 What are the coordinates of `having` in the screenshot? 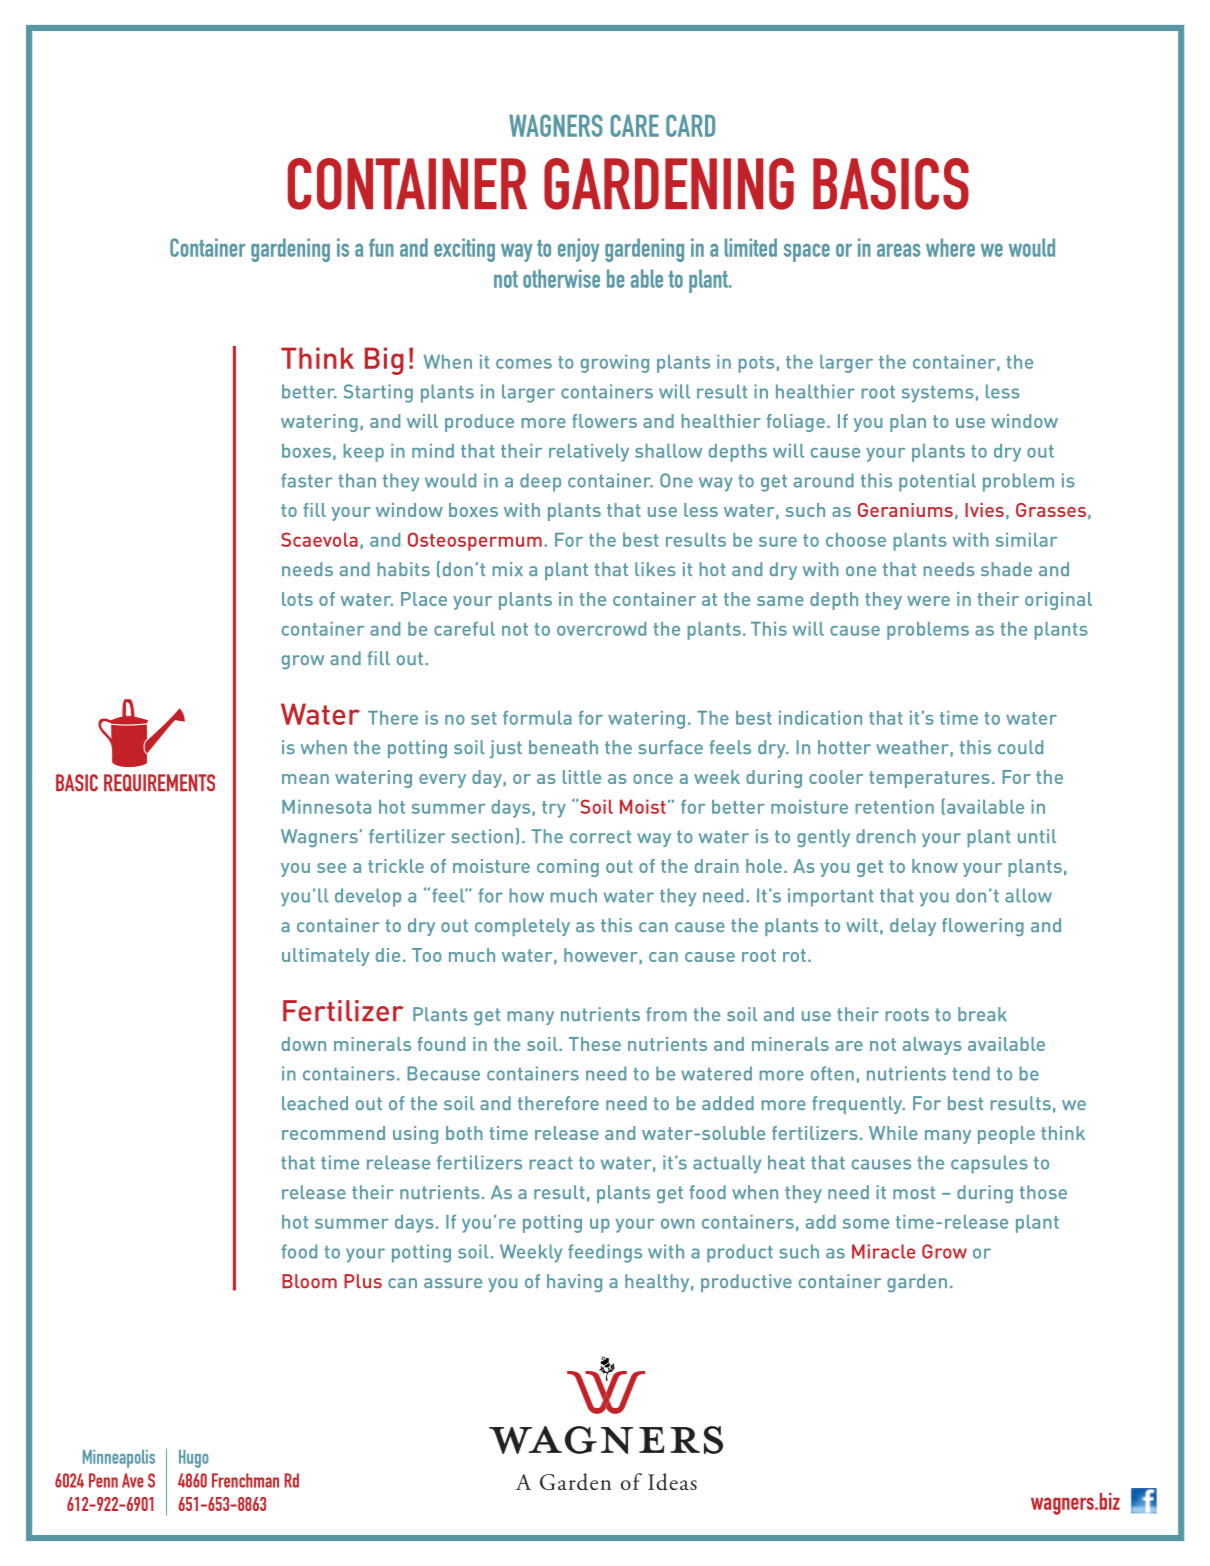 It's located at (574, 1283).
